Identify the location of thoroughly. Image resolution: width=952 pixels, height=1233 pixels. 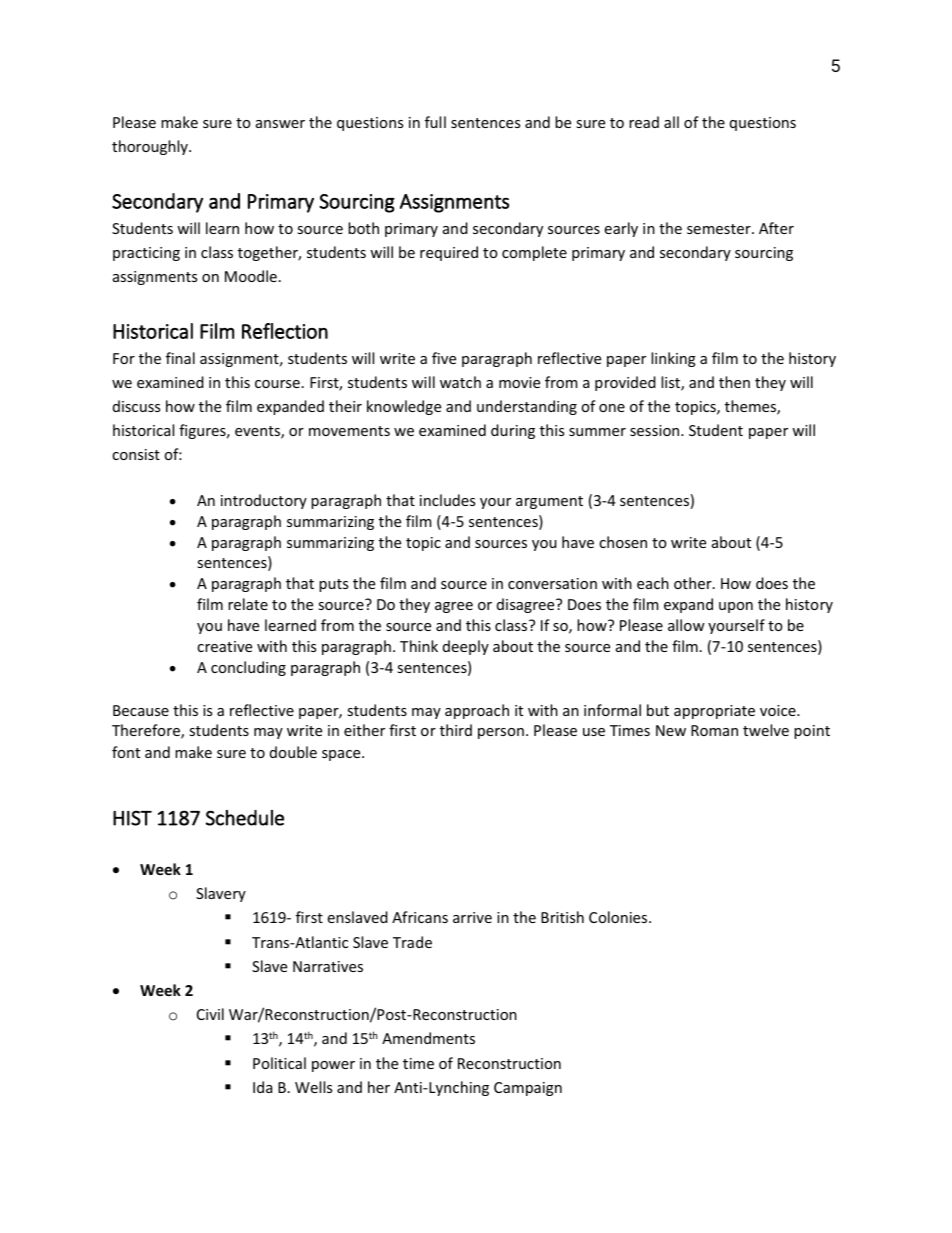
(151, 147).
